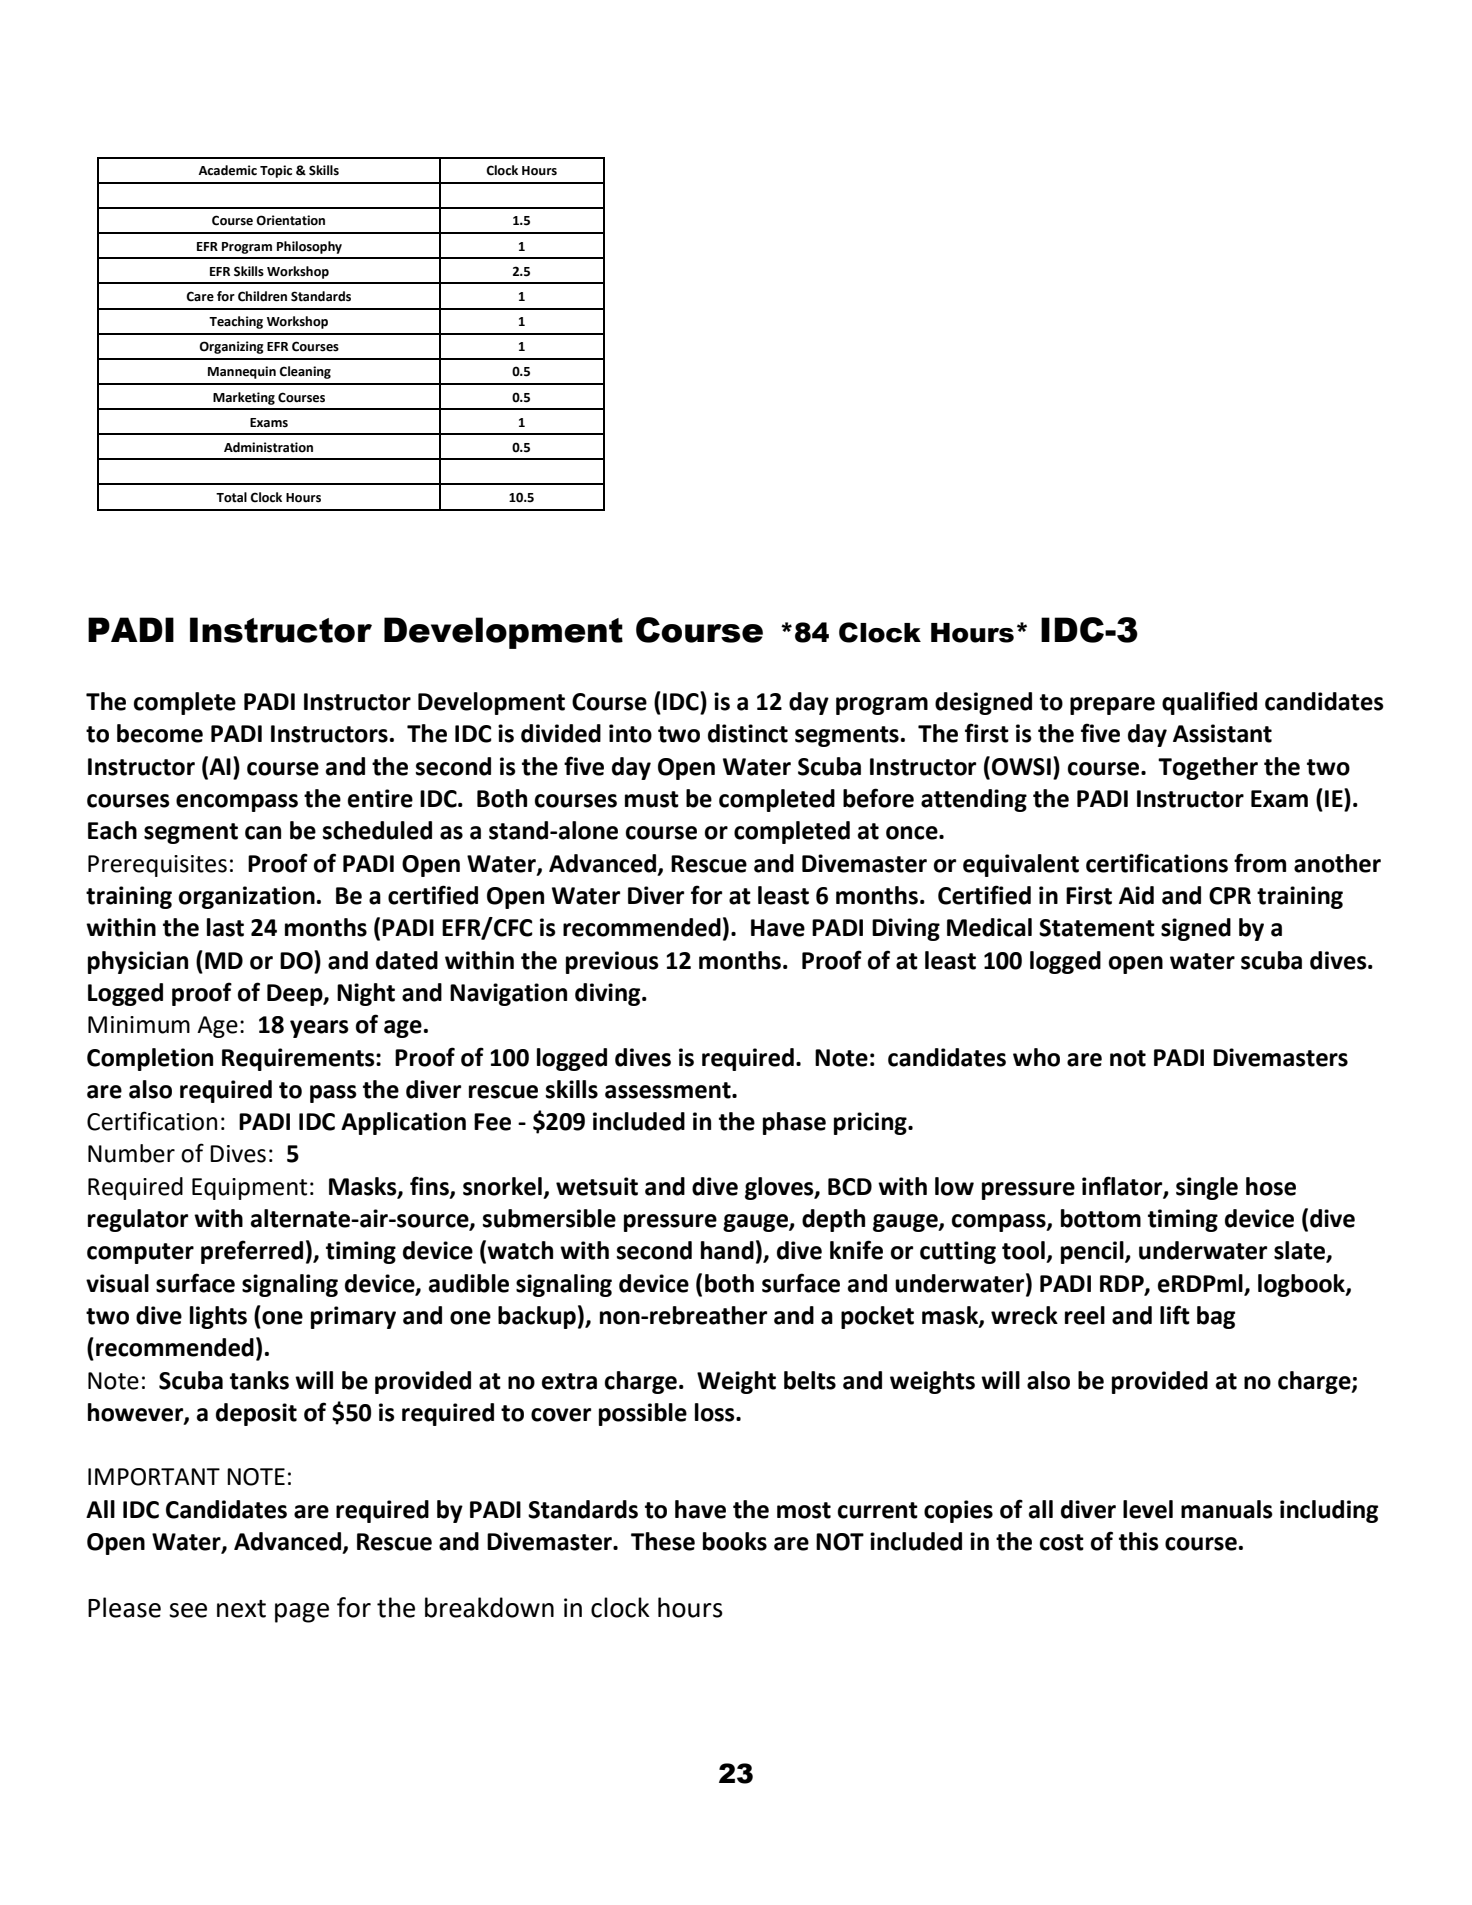 The width and height of the document is (1472, 1905). Describe the element at coordinates (1230, 896) in the document. I see `CPR` at that location.
